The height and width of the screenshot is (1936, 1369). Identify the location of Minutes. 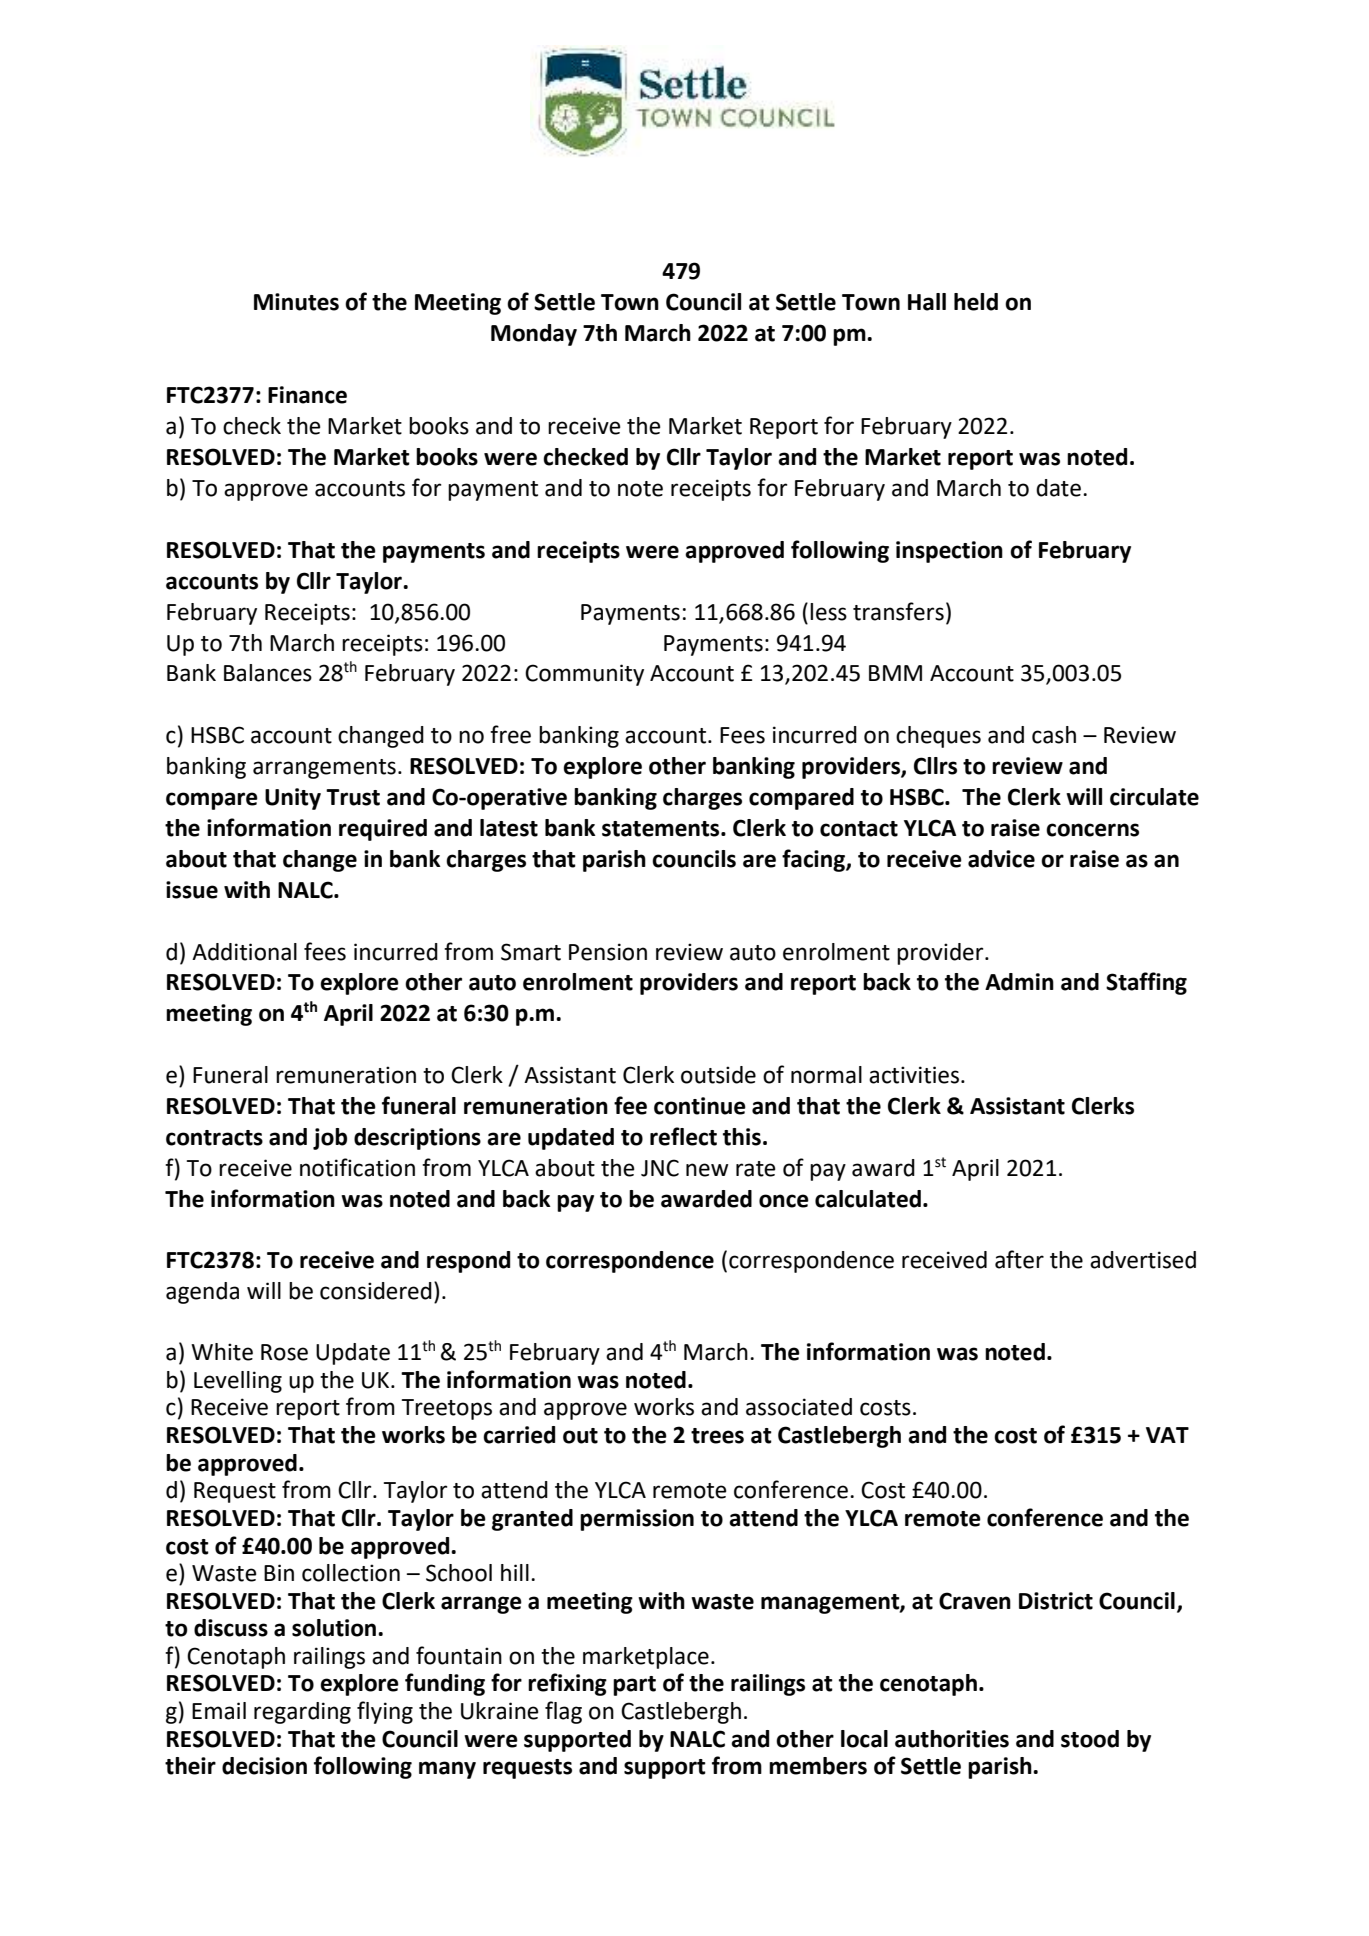
(296, 302).
